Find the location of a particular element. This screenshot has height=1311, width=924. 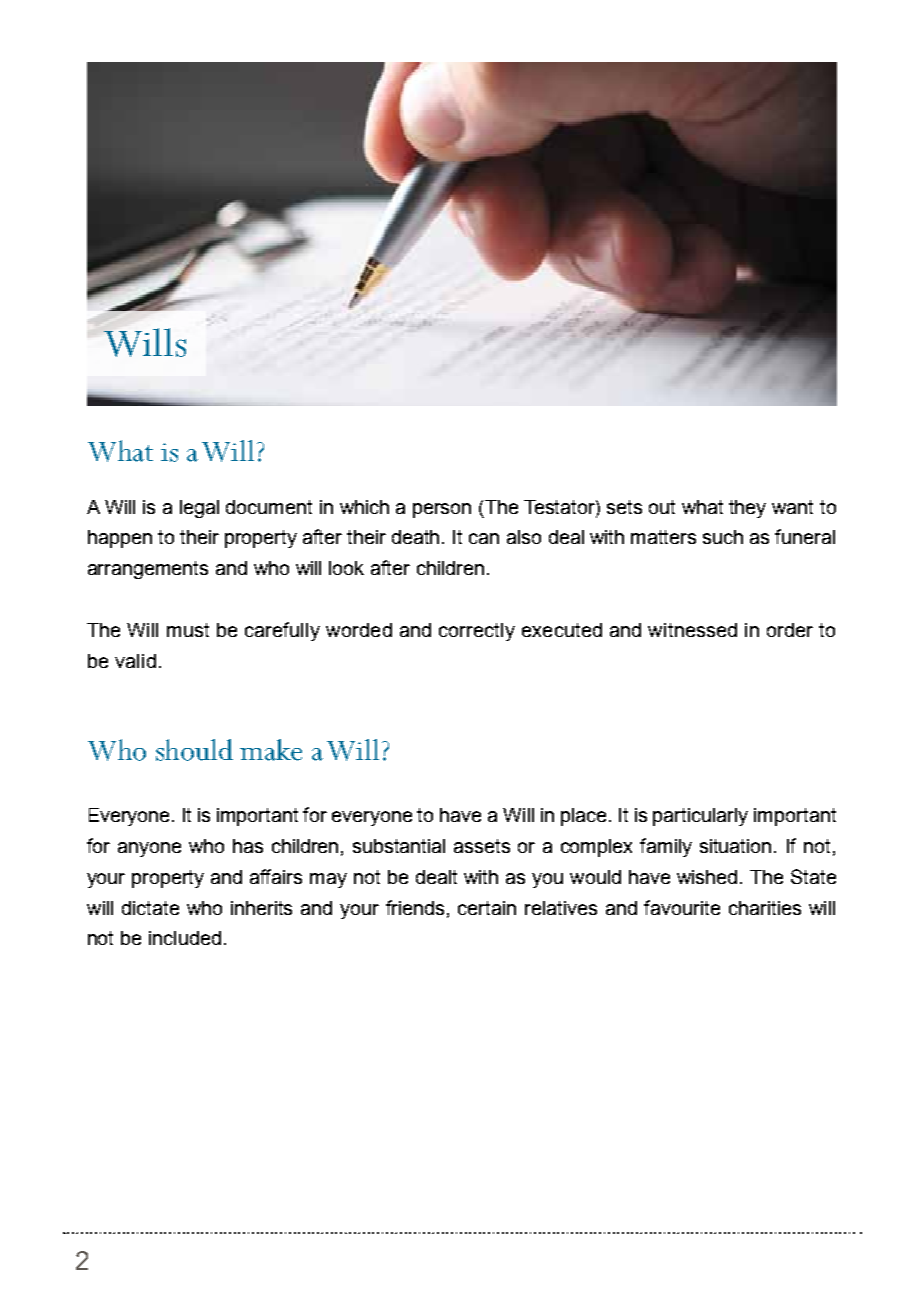

charities is located at coordinates (765, 908).
